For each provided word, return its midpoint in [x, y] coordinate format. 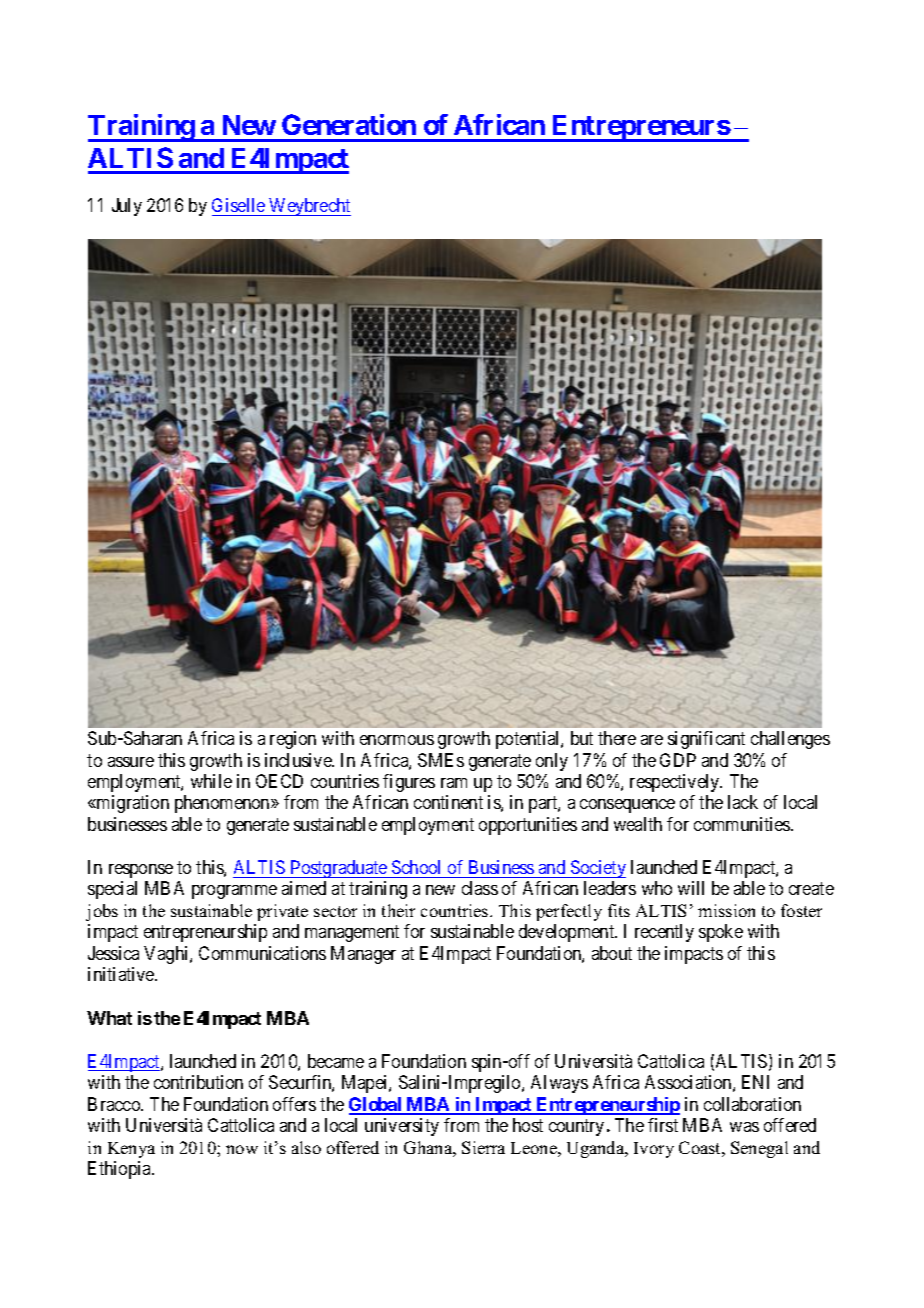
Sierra [483, 1147]
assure [131, 762]
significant [706, 740]
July [127, 207]
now [242, 1149]
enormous [397, 740]
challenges [790, 740]
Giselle [239, 207]
